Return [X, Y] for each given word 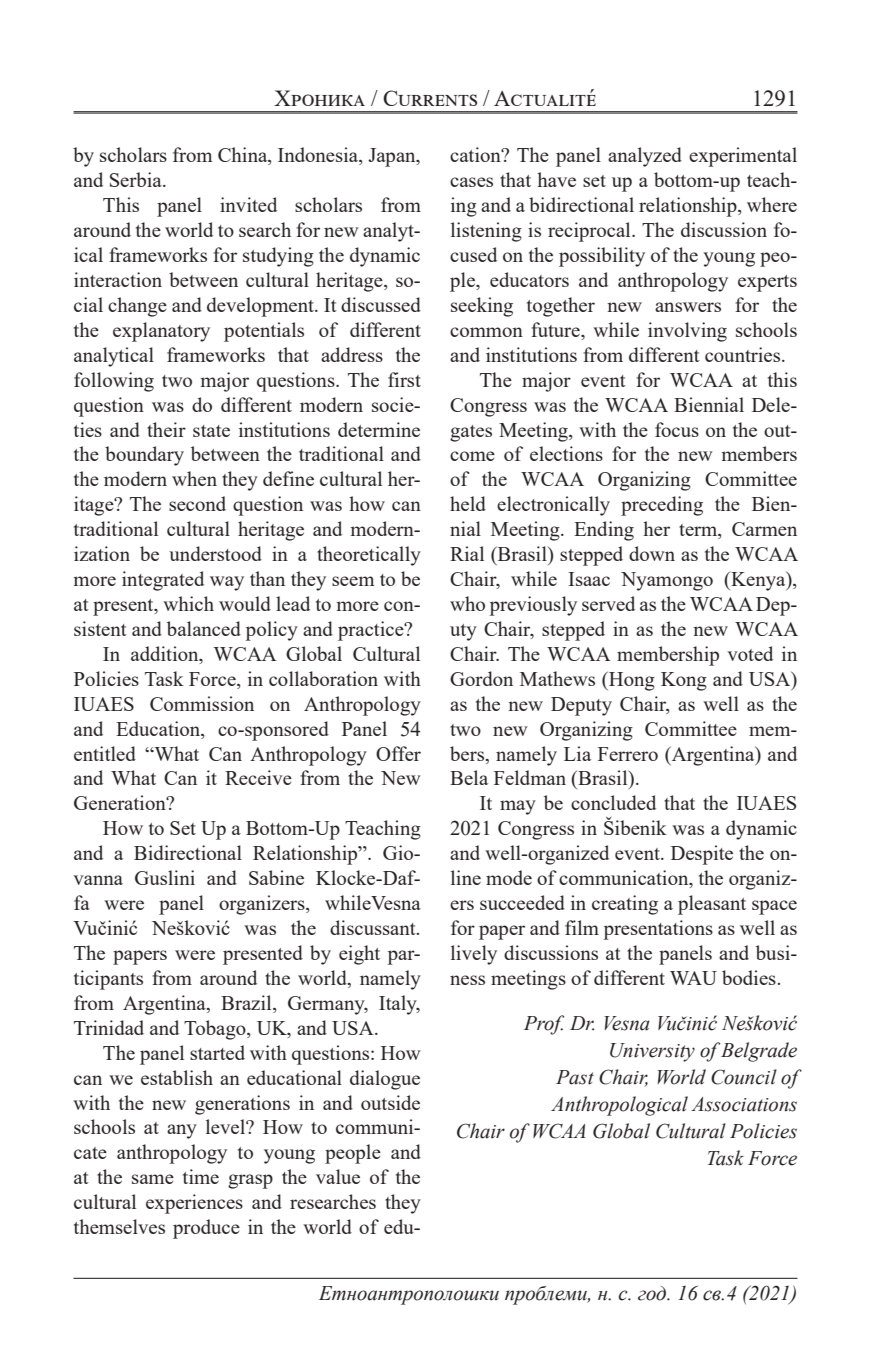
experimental [743, 157]
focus [677, 429]
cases [471, 182]
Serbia [137, 179]
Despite [702, 855]
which [188, 603]
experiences [194, 1204]
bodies [749, 977]
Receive [258, 777]
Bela [469, 777]
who [467, 603]
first [404, 379]
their [166, 429]
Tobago [216, 1030]
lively [474, 955]
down [652, 553]
